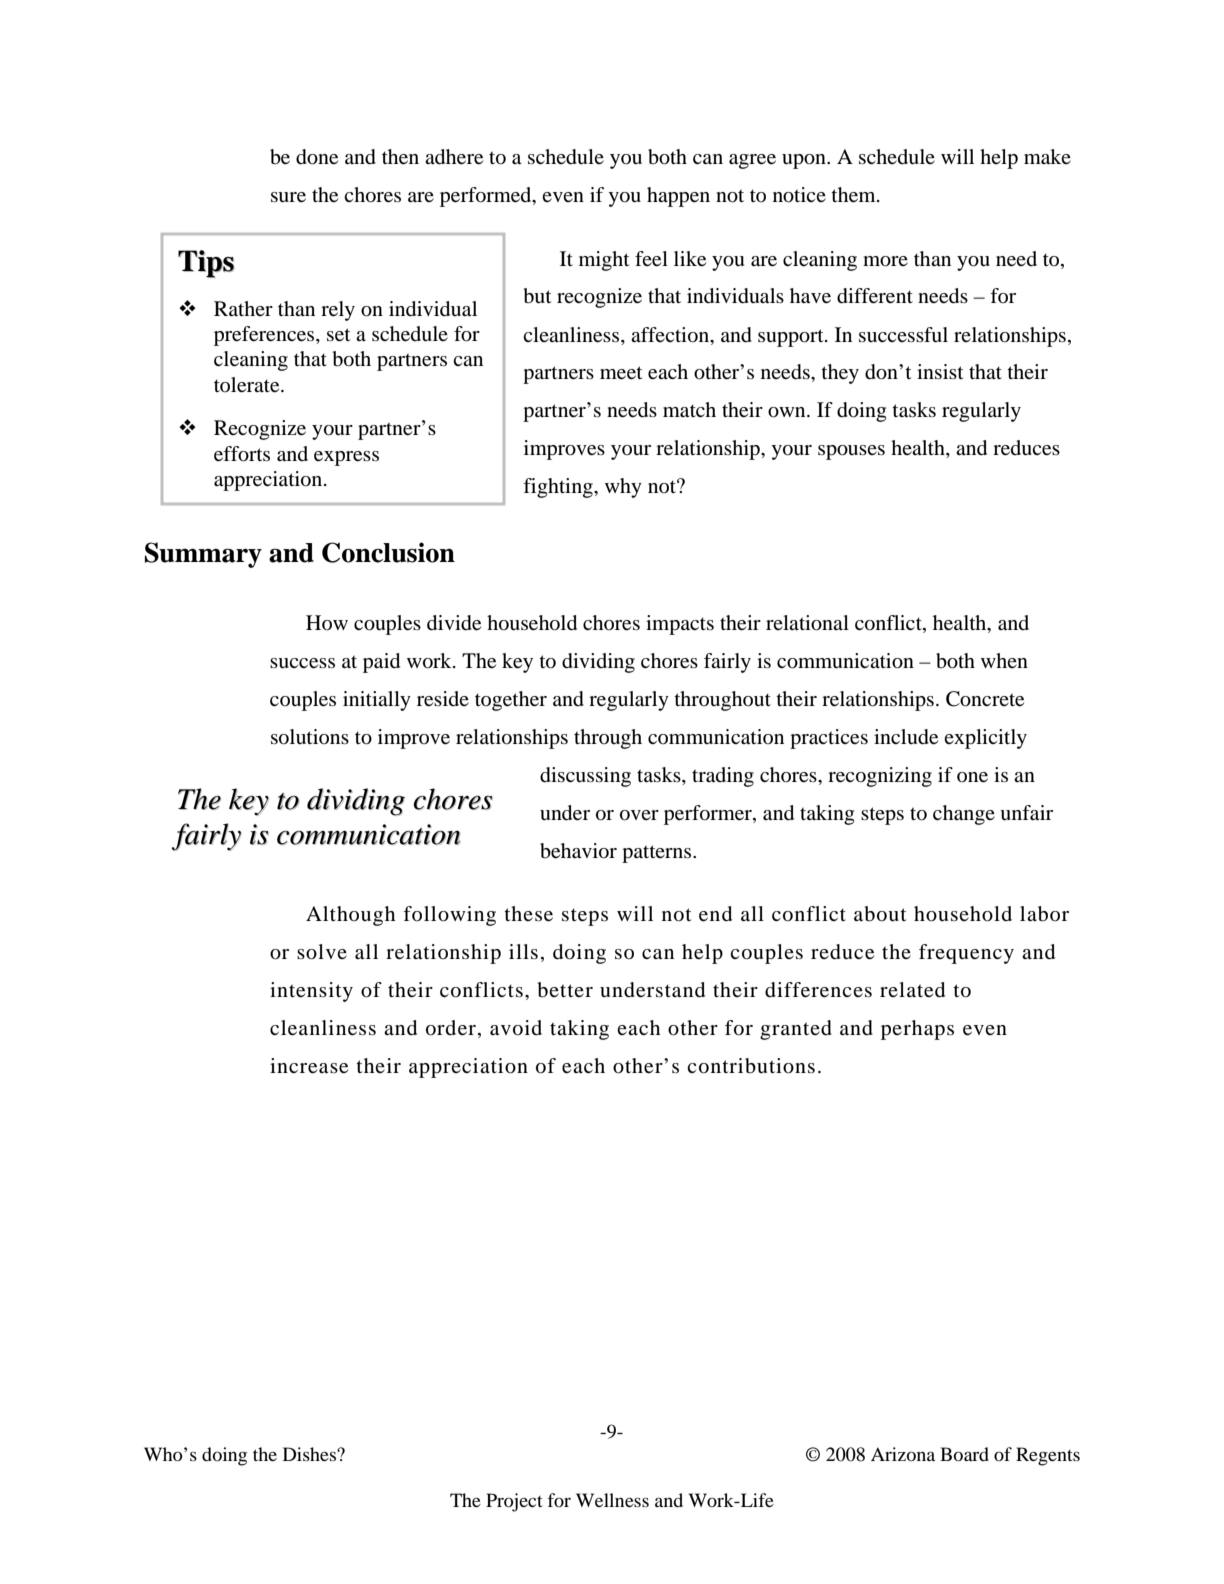 The width and height of the page is (1224, 1584). Describe the element at coordinates (854, 195) in the page. I see `them` at that location.
